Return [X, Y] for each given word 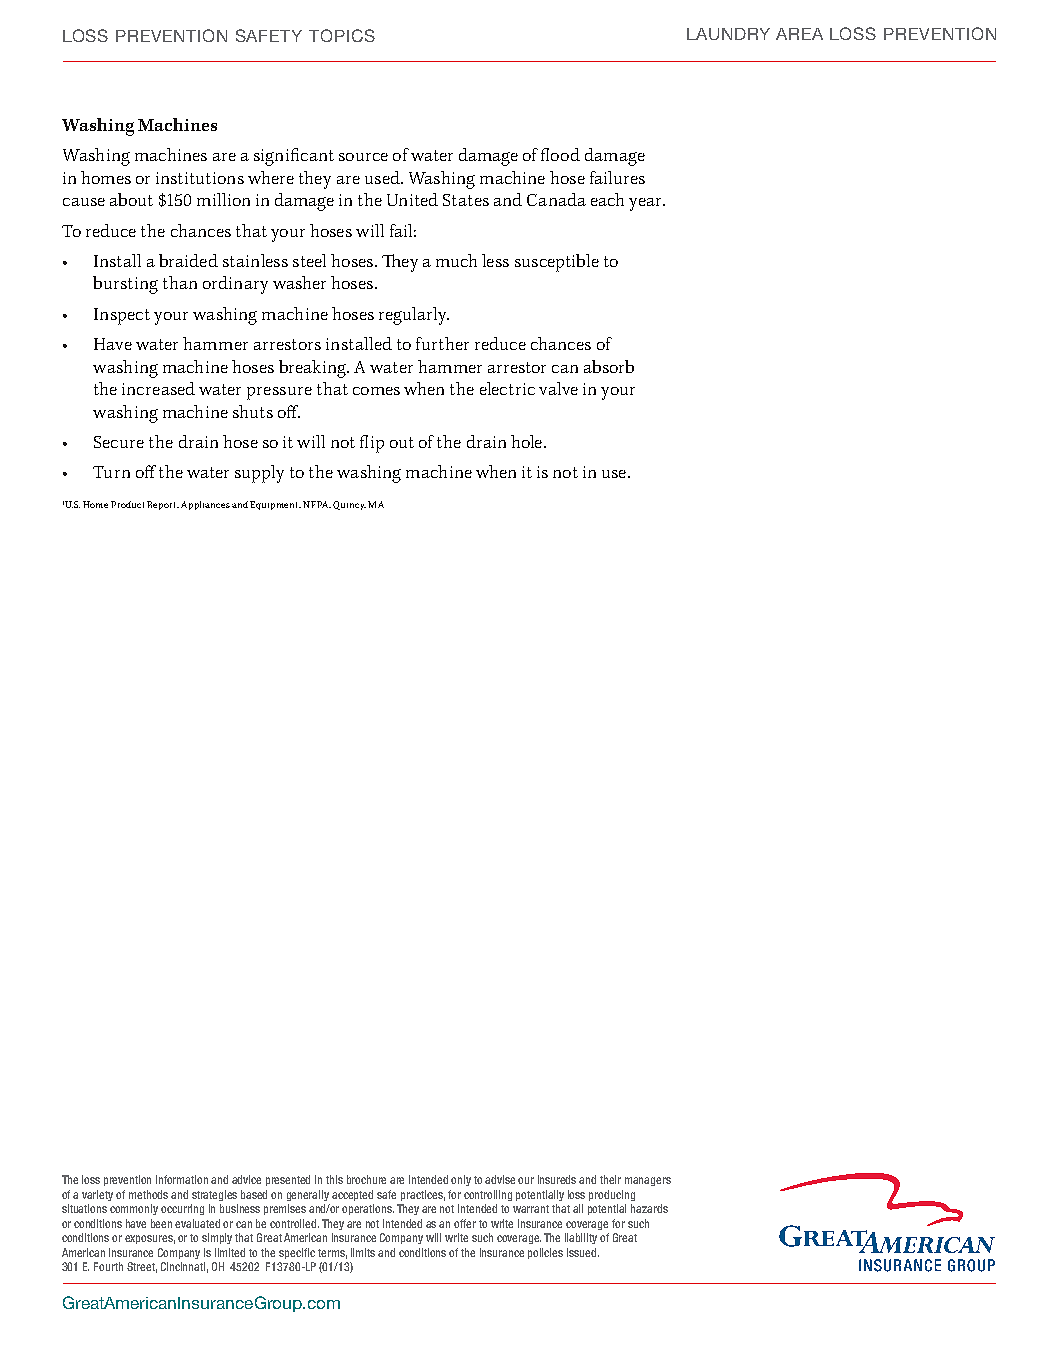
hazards [649, 1208]
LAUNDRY [728, 34]
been [161, 1223]
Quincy [349, 505]
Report [163, 505]
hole [528, 441]
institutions [200, 178]
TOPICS [342, 35]
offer [465, 1223]
